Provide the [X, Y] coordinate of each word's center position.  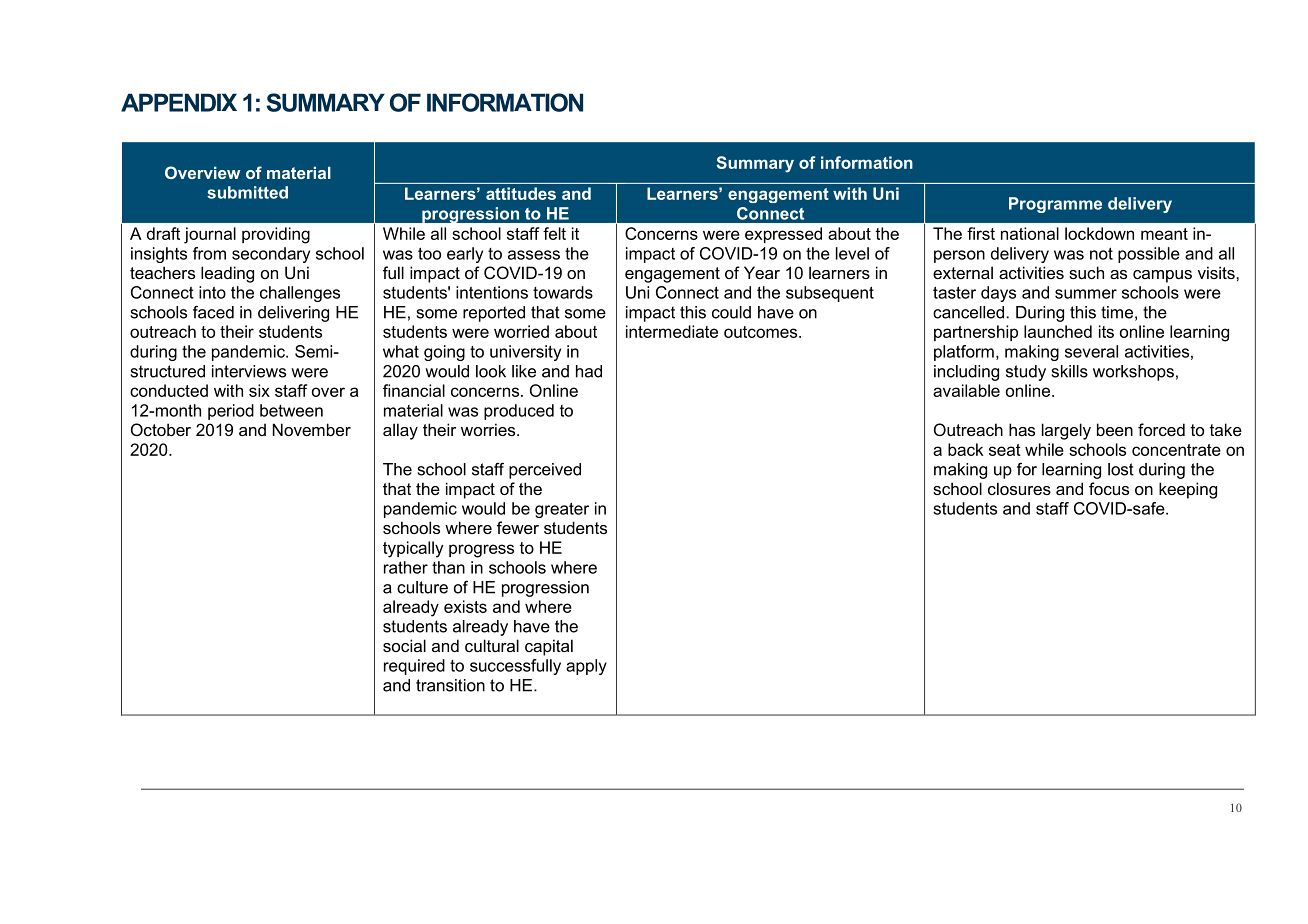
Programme [1055, 205]
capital [549, 647]
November [312, 429]
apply [586, 667]
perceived [545, 471]
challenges [300, 294]
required [414, 667]
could [731, 312]
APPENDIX [179, 102]
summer [1086, 294]
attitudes [521, 193]
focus [1109, 488]
